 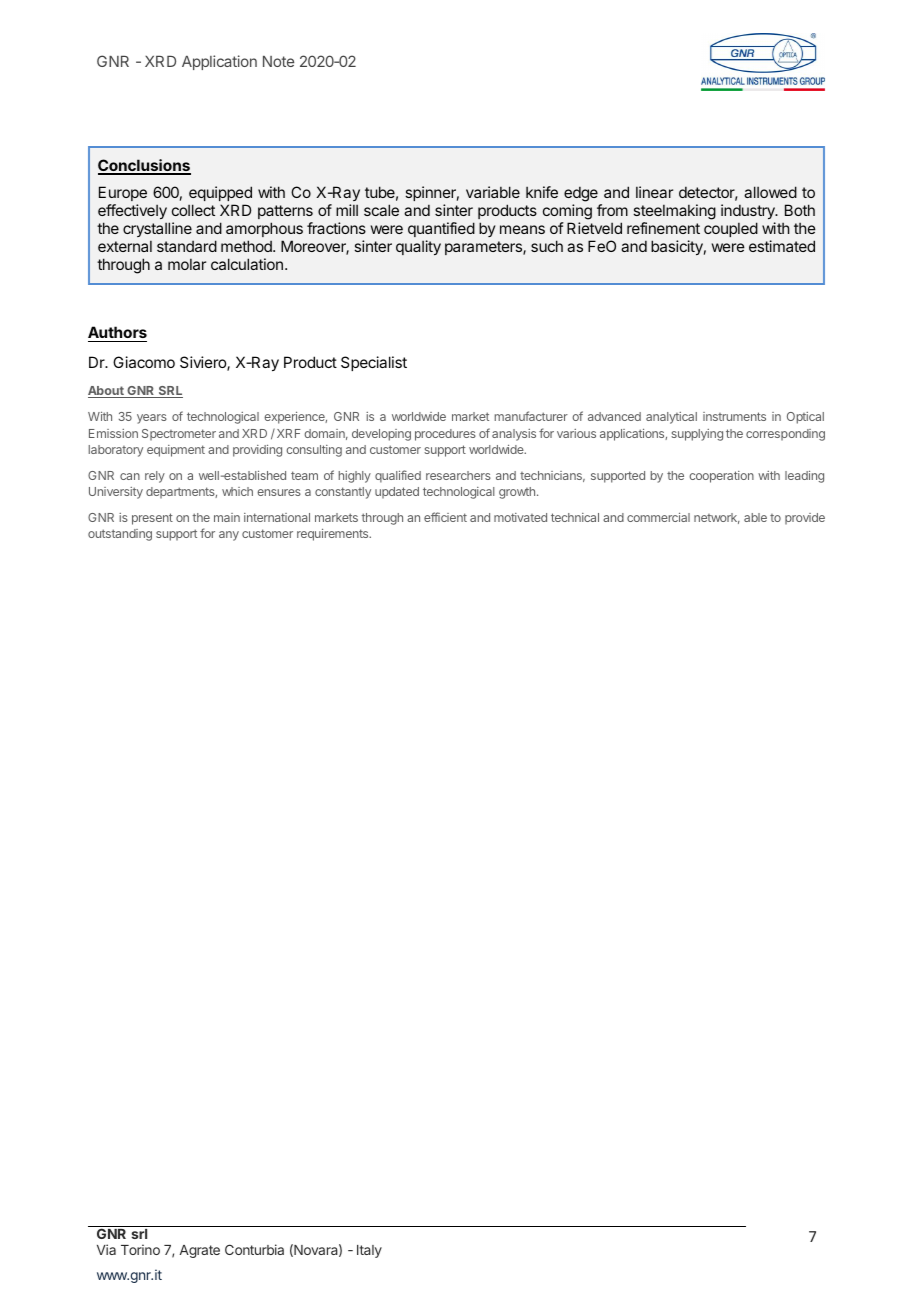 I want to click on knife, so click(x=542, y=192).
